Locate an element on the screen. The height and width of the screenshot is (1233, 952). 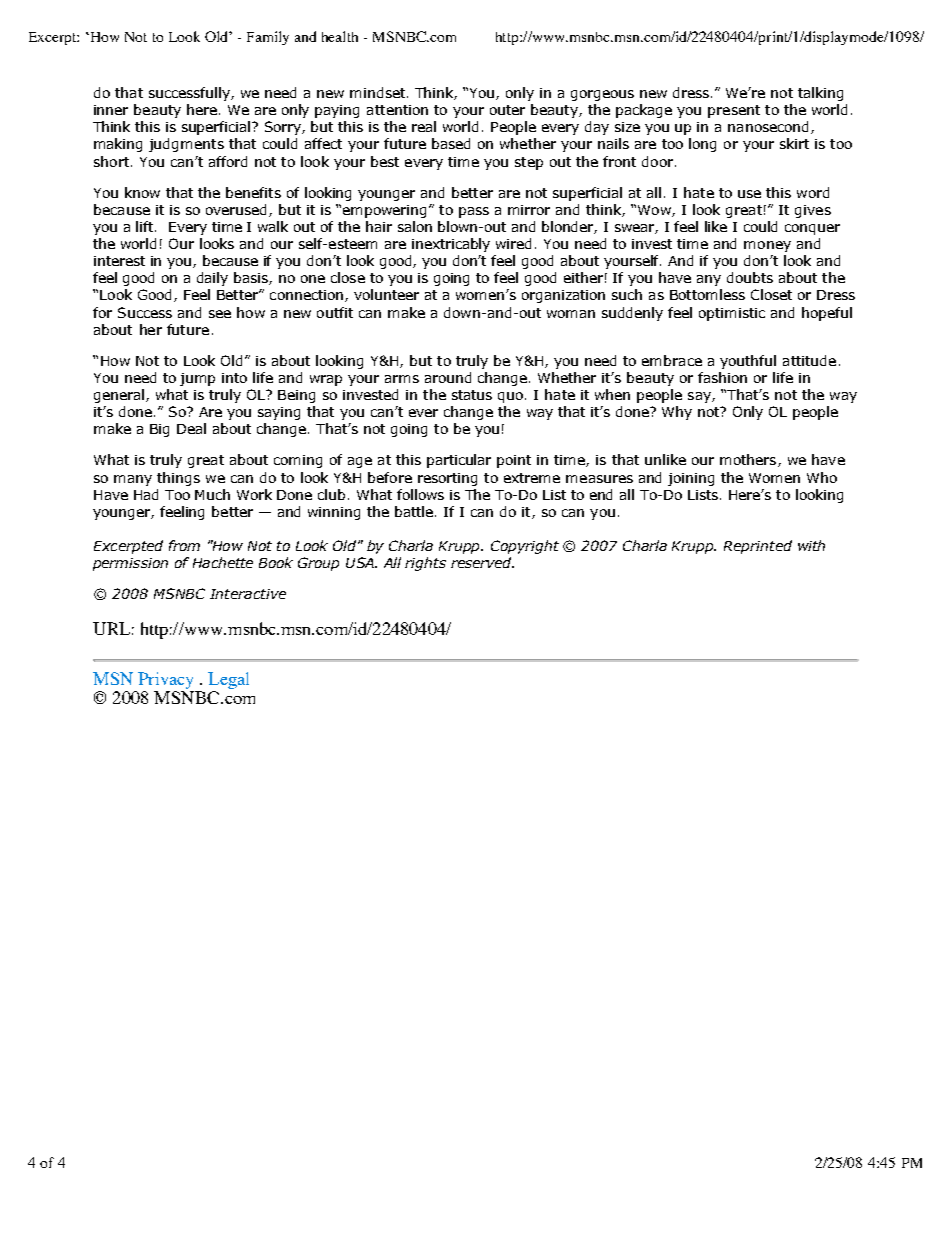
with is located at coordinates (811, 545).
